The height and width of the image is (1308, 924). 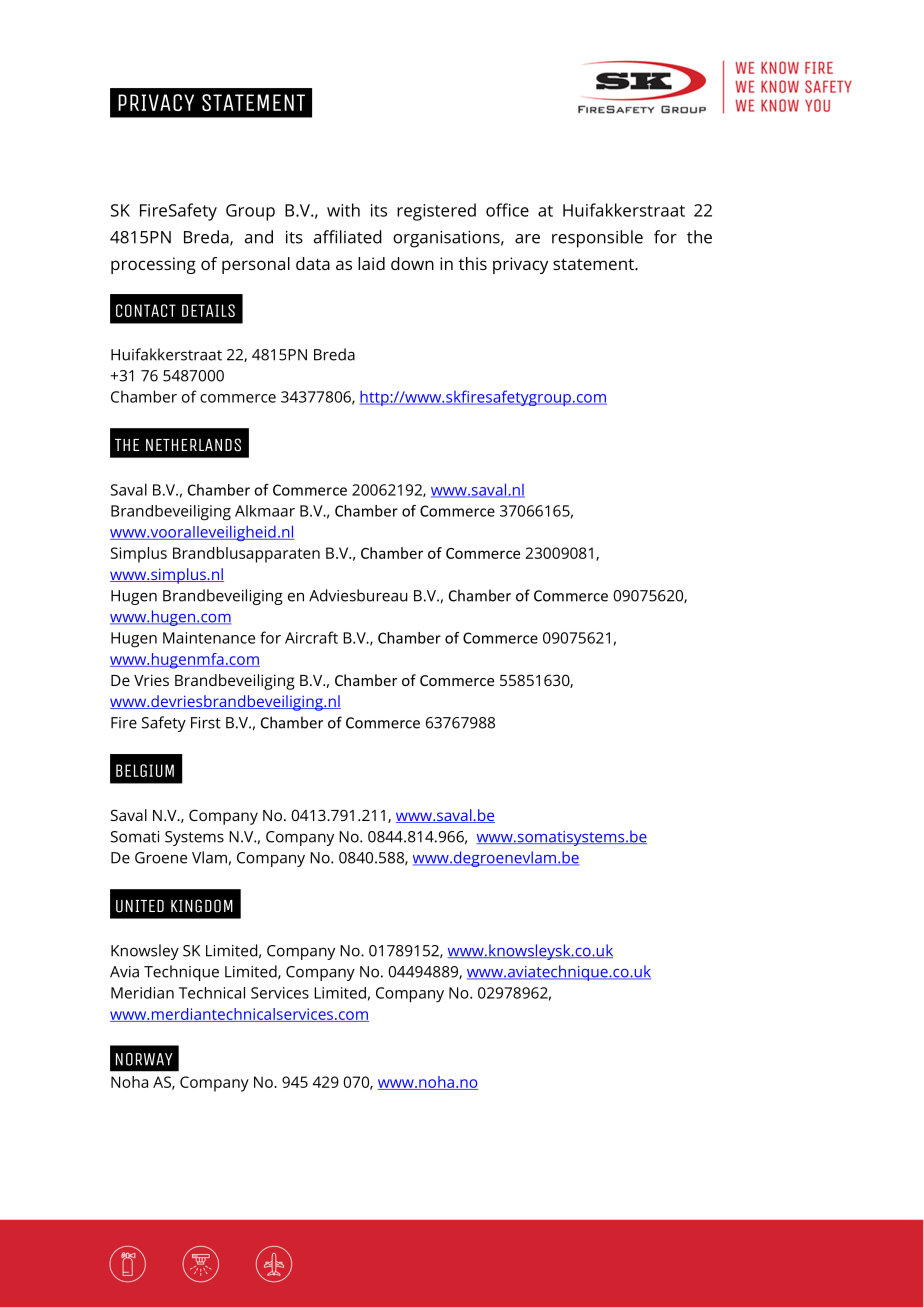 What do you see at coordinates (348, 237) in the image?
I see `affiliated` at bounding box center [348, 237].
